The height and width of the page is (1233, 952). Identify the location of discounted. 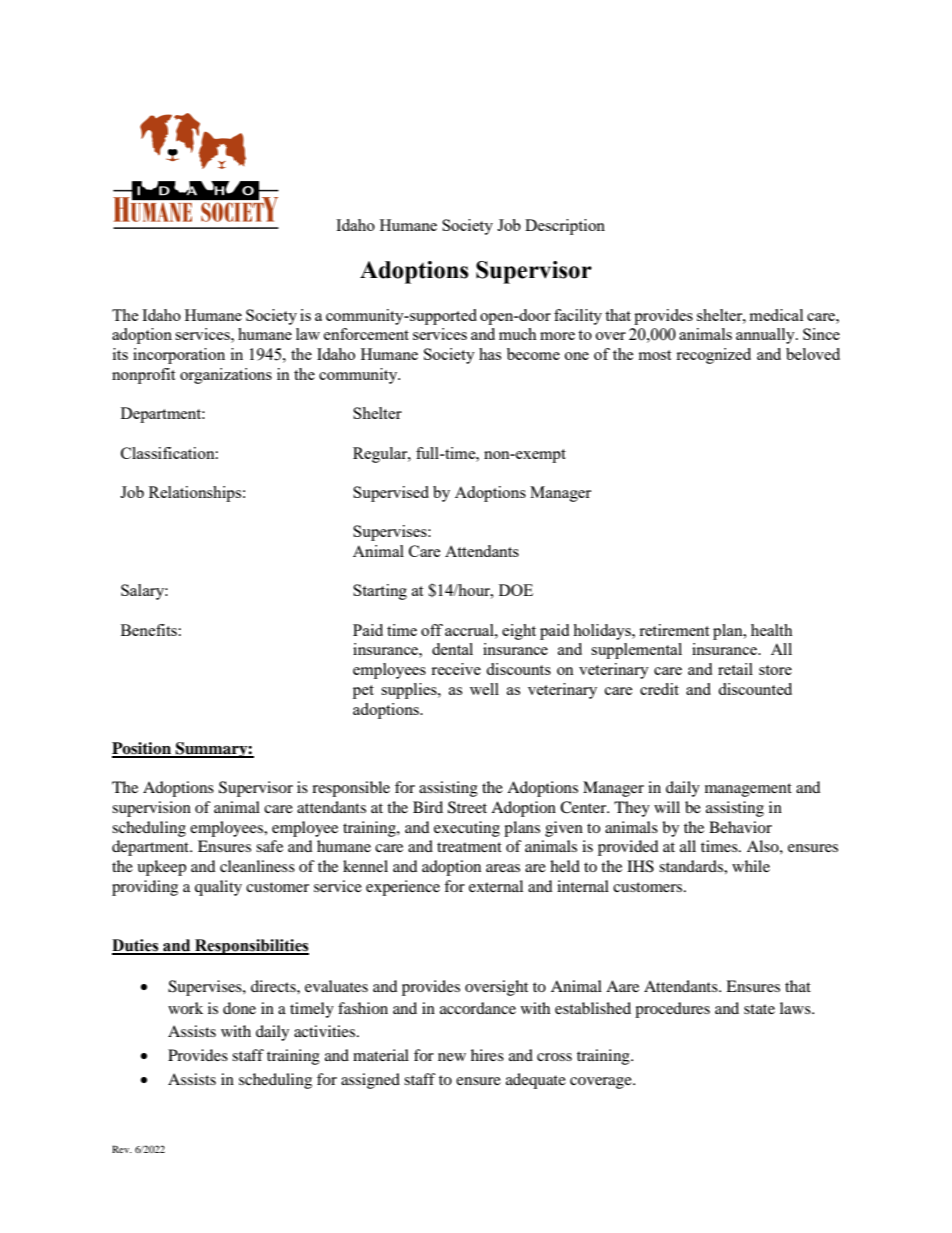
(755, 689).
